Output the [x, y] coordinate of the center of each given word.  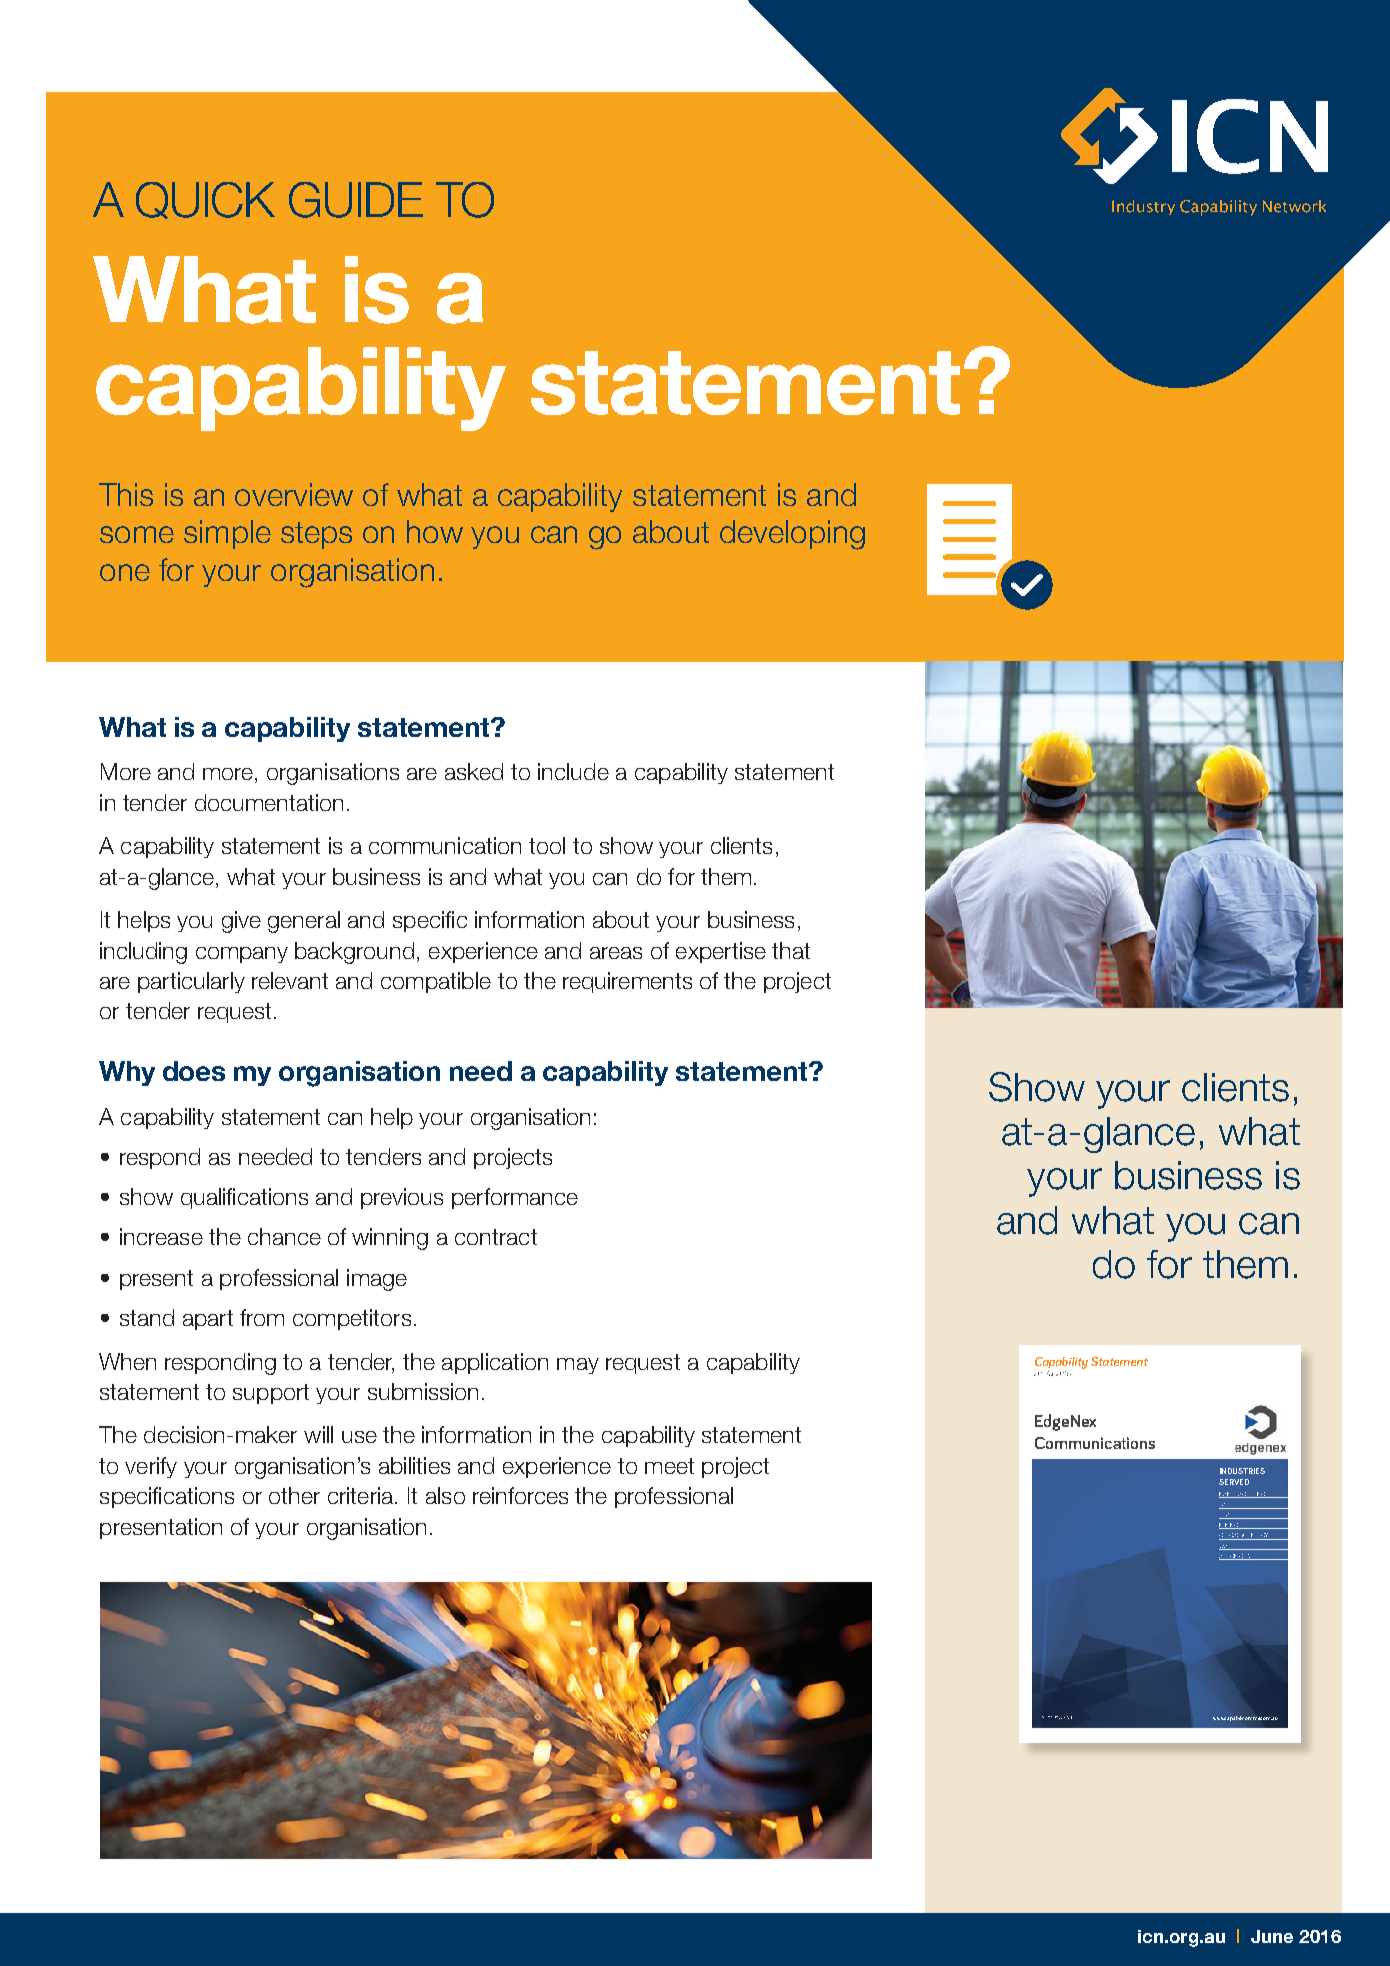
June [1272, 1936]
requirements [627, 982]
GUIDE [356, 200]
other [294, 1495]
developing [792, 535]
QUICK [205, 200]
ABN [1043, 1717]
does [194, 1071]
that [791, 950]
